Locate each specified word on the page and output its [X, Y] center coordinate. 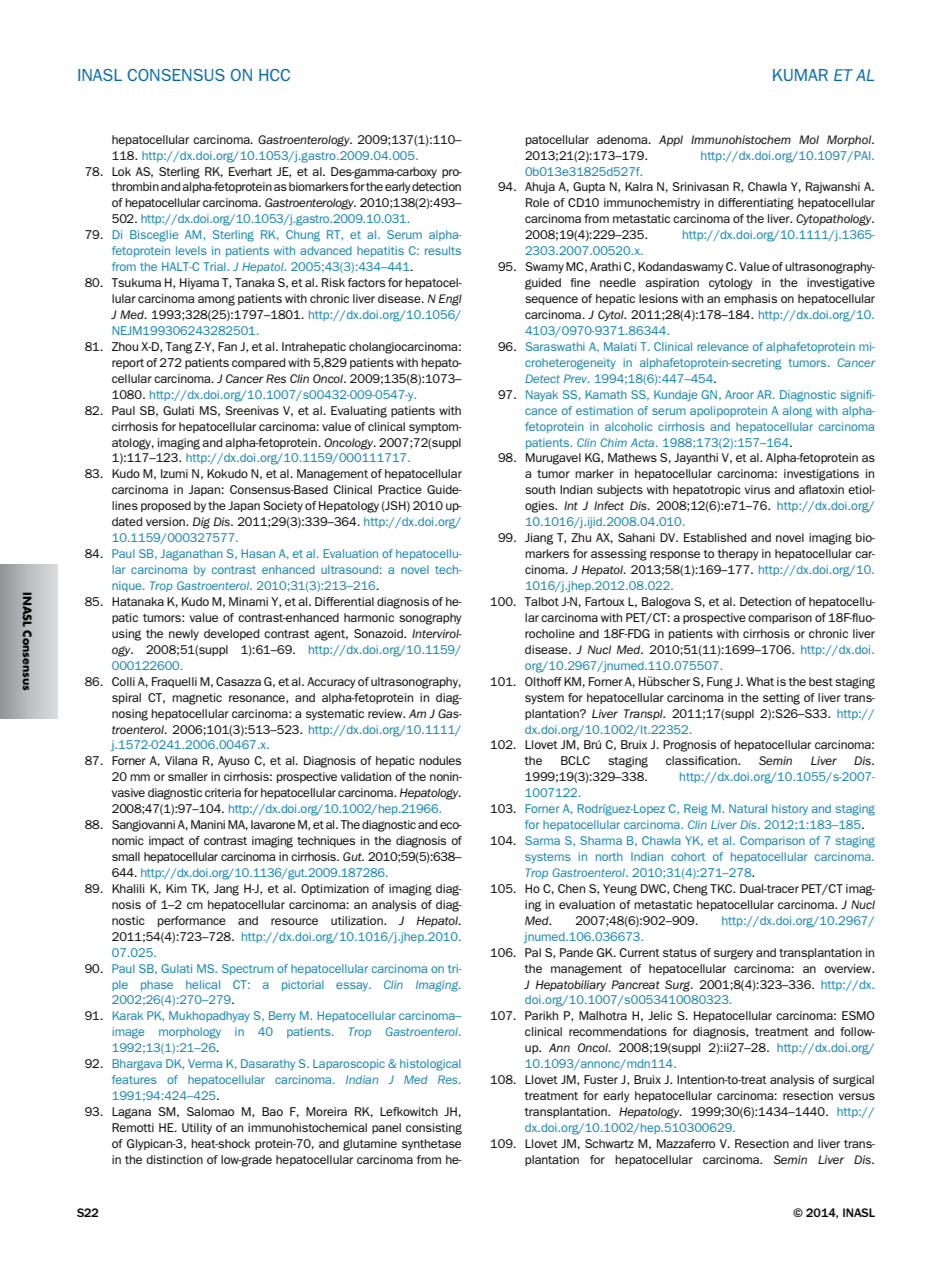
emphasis [750, 299]
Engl [450, 300]
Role [537, 202]
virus [757, 489]
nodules [440, 760]
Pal [533, 952]
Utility [197, 1129]
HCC [274, 75]
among [216, 300]
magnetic [197, 699]
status [680, 953]
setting [781, 699]
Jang [226, 890]
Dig [201, 523]
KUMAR [800, 75]
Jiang [539, 539]
